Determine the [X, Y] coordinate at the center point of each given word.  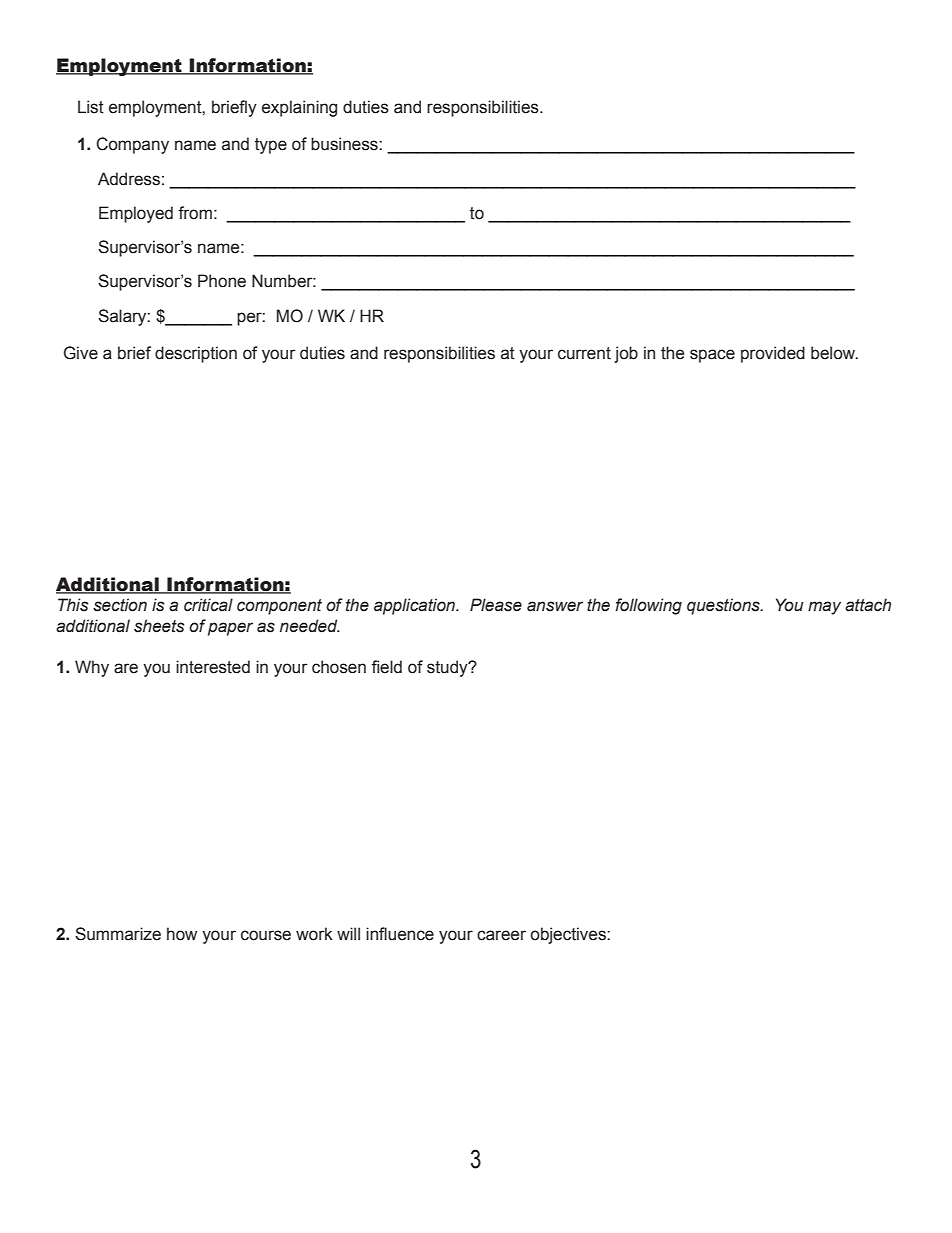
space [712, 356]
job [626, 354]
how [182, 934]
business [345, 144]
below [834, 353]
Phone [222, 281]
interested [213, 667]
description [196, 354]
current [584, 353]
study [448, 668]
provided [773, 354]
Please [496, 605]
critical [208, 605]
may [824, 608]
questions [724, 606]
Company [132, 145]
